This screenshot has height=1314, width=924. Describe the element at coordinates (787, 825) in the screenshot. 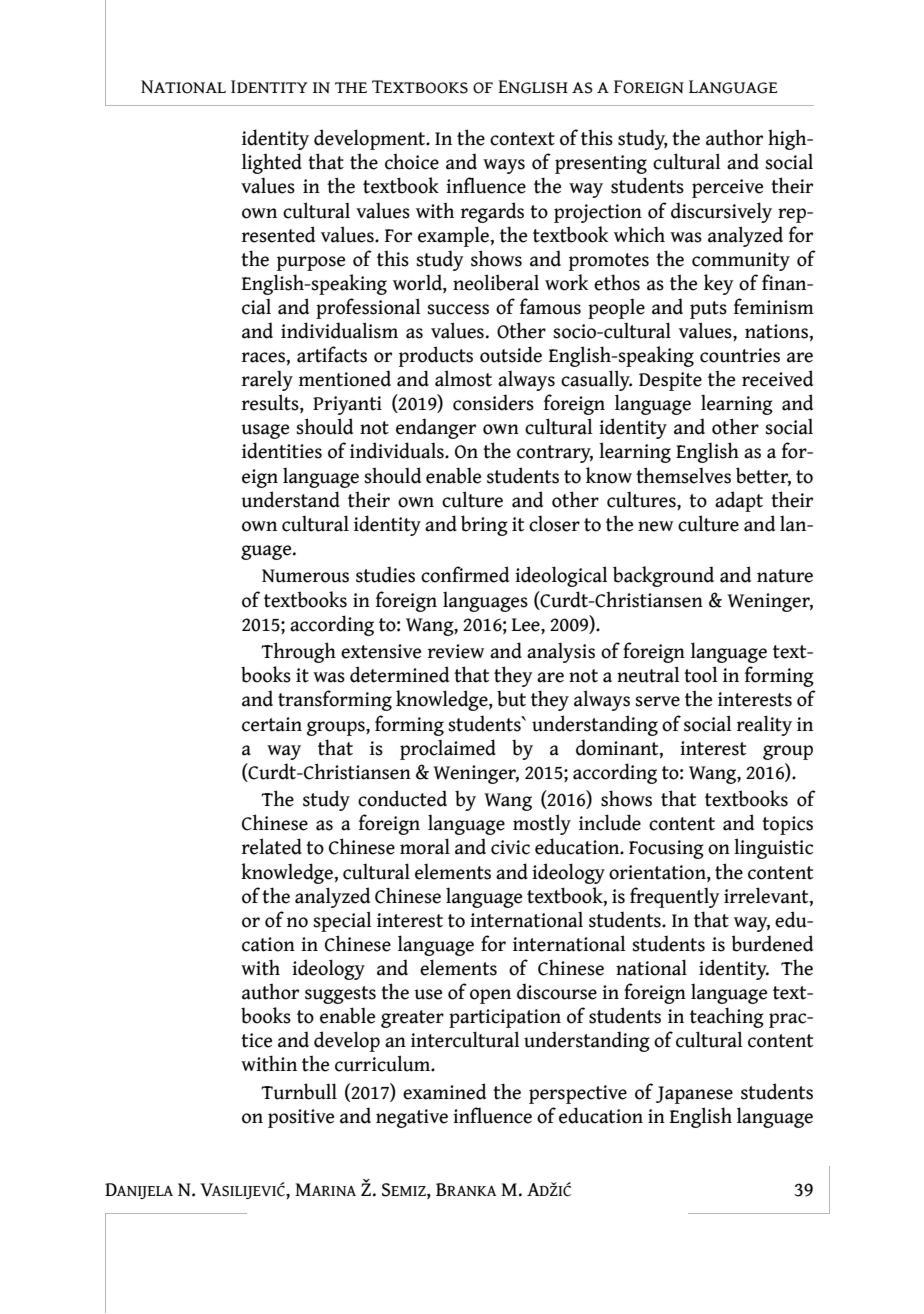

I see `topics` at that location.
